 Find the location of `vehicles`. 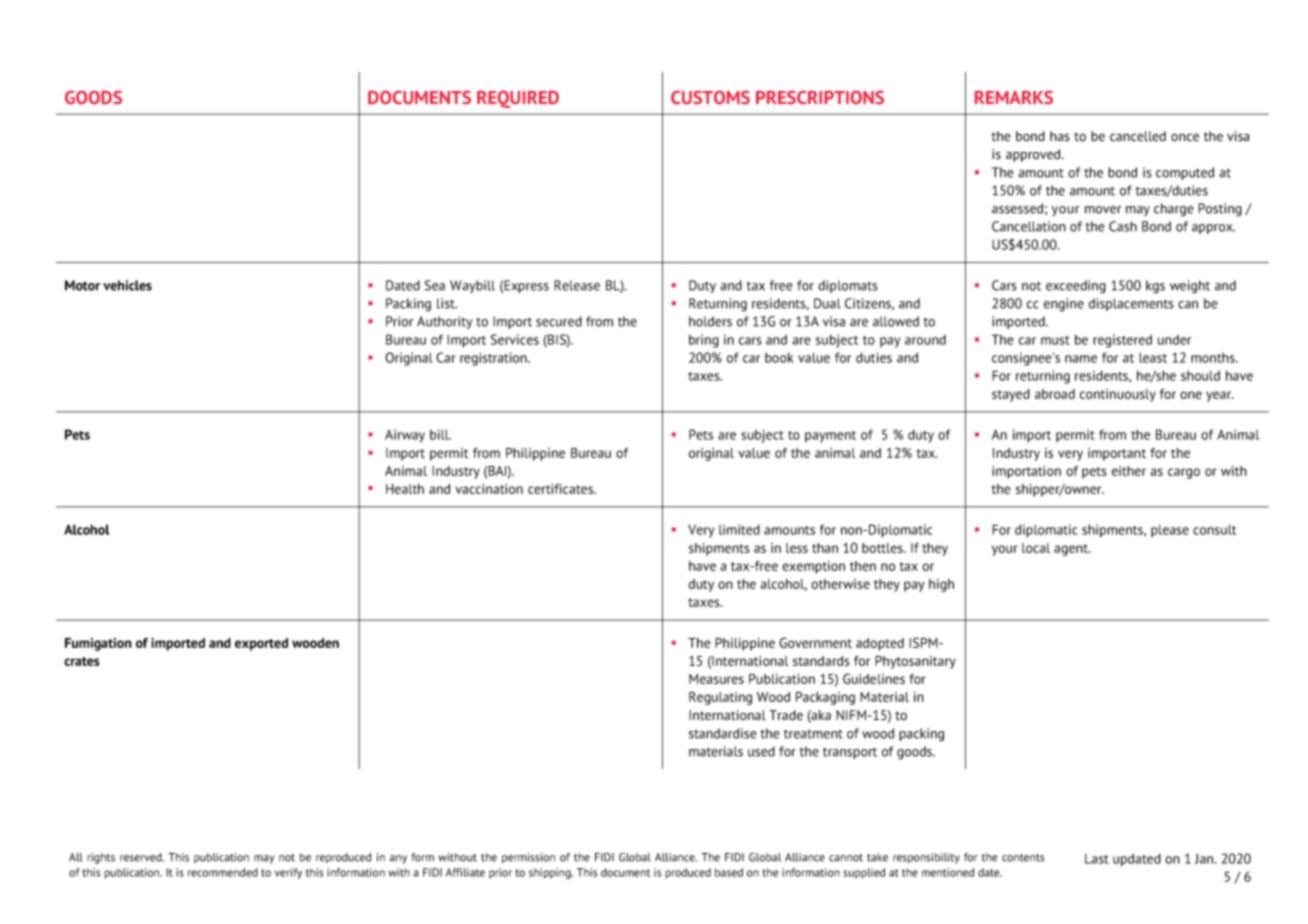

vehicles is located at coordinates (127, 285).
